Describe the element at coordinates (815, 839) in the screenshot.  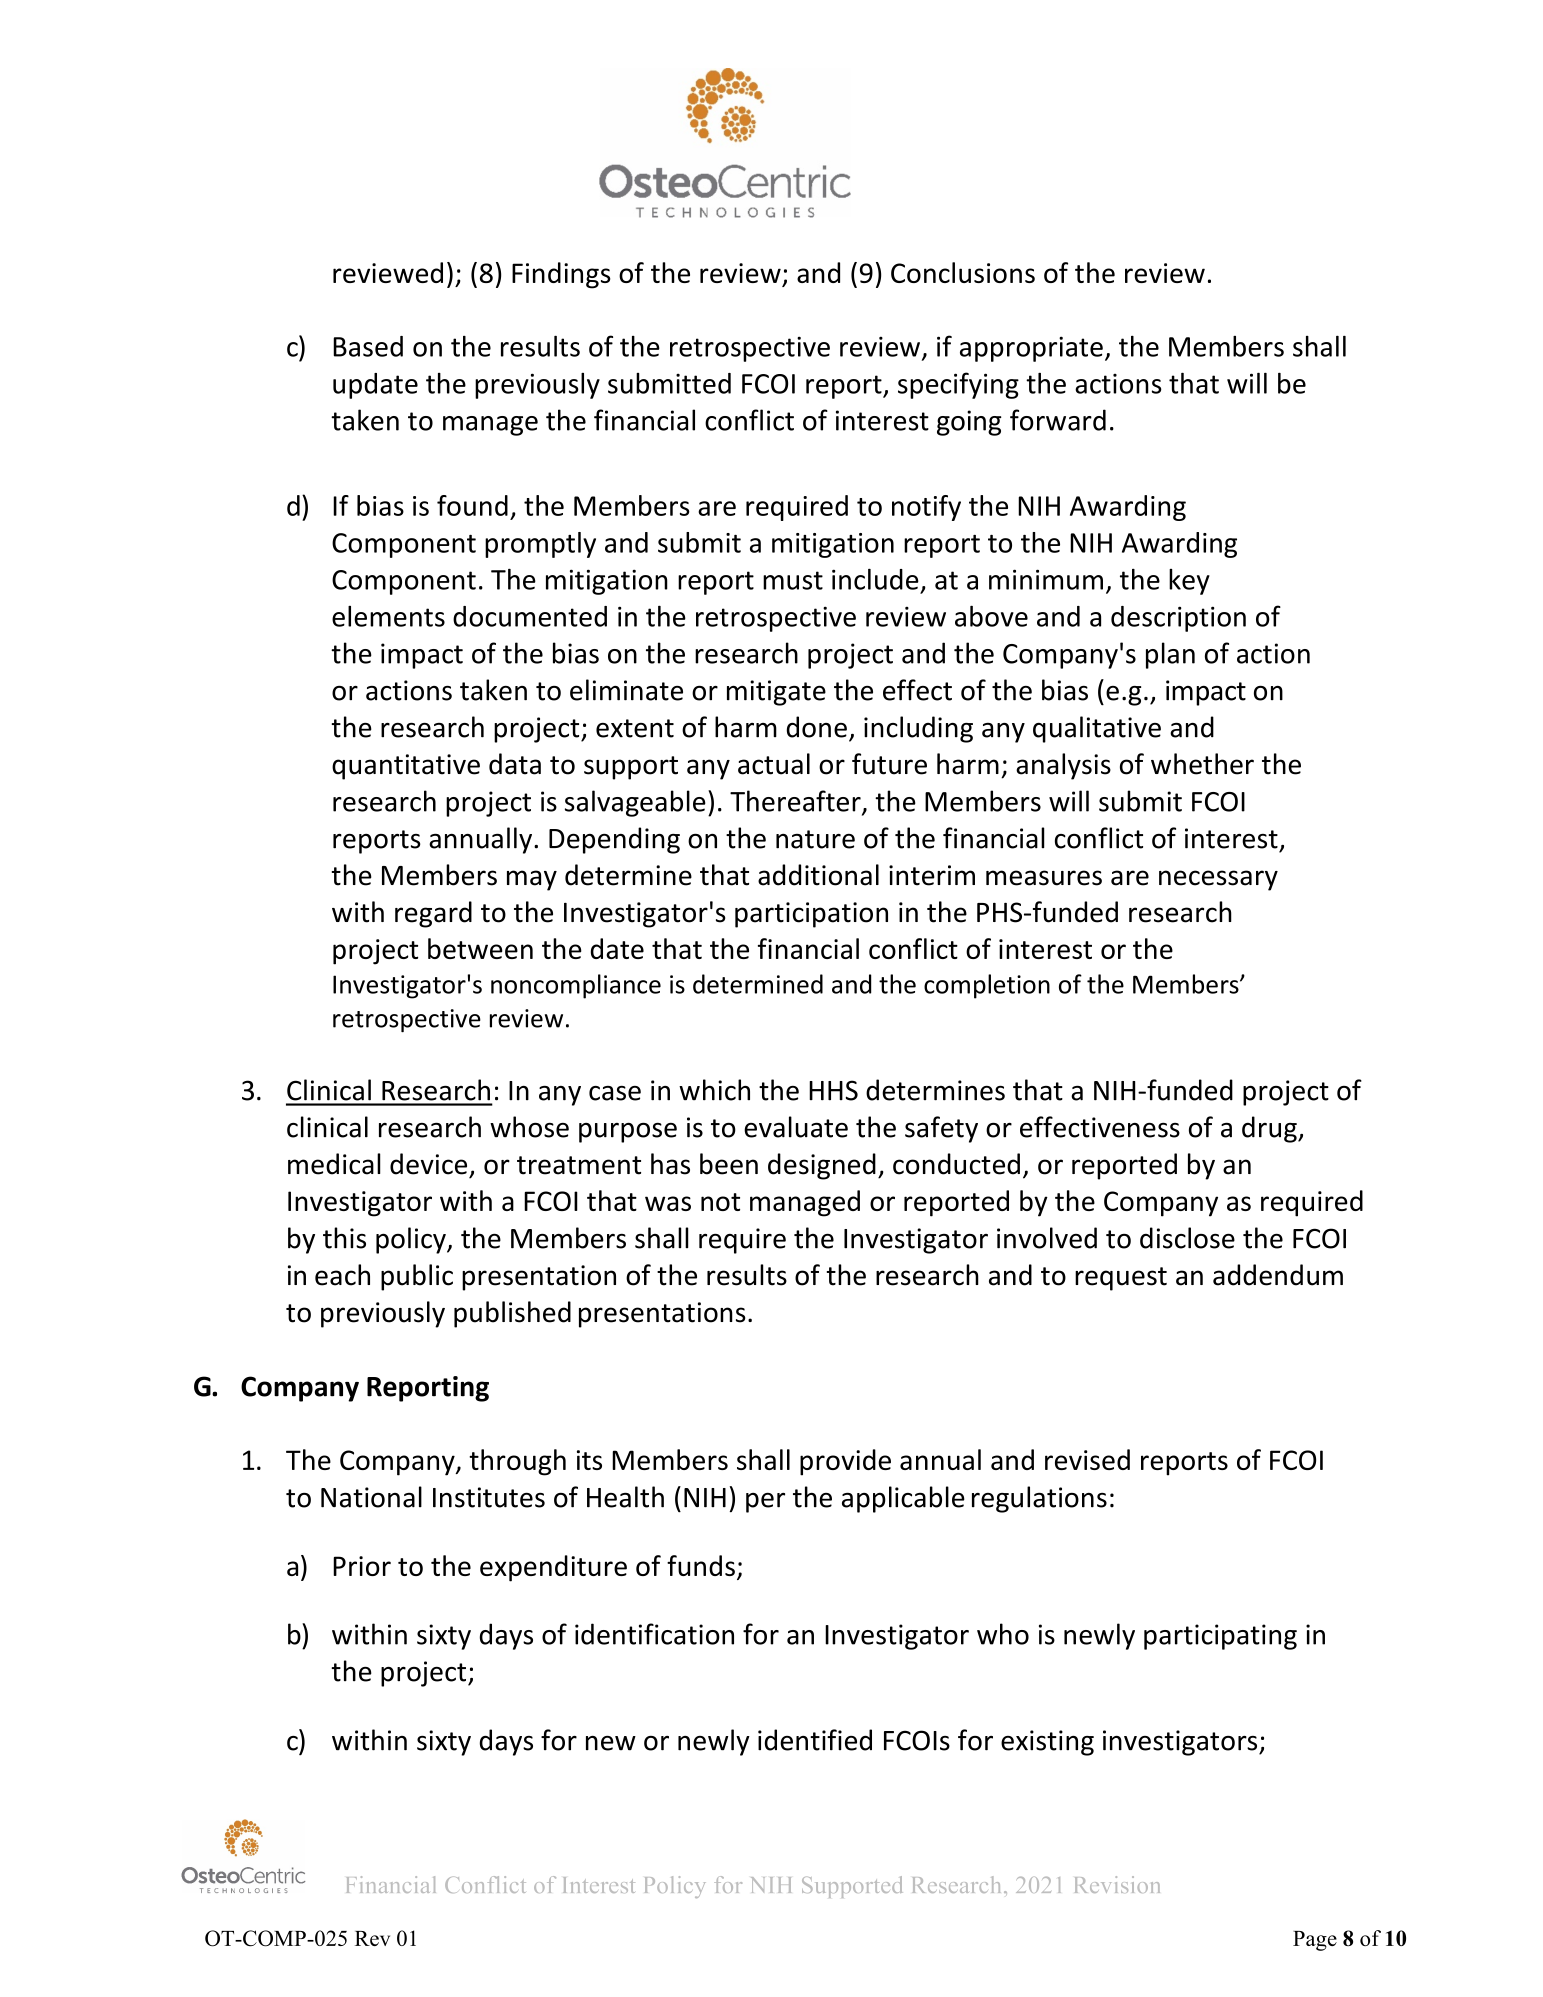
I see `nature` at that location.
